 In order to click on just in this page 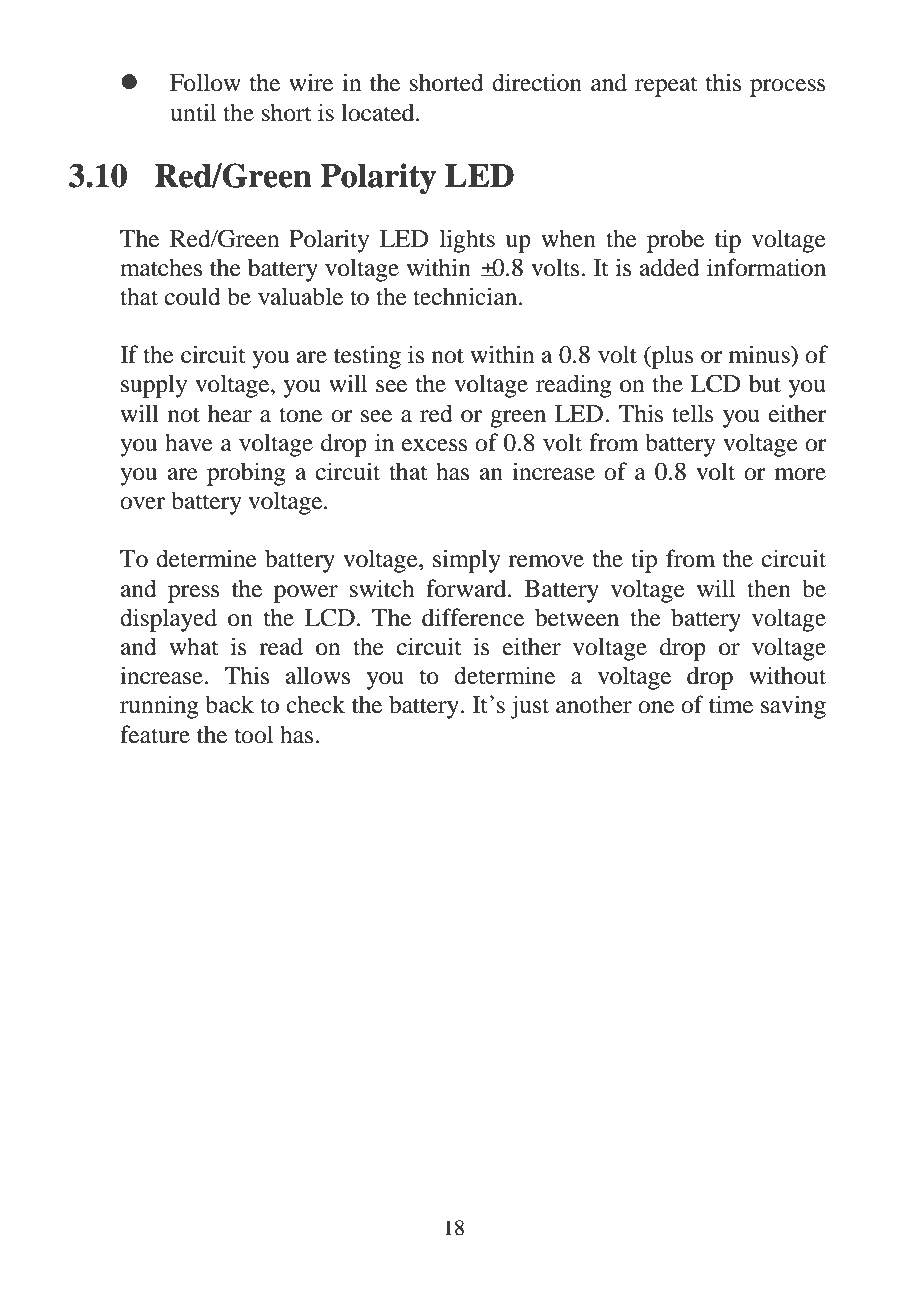, I will do `click(529, 707)`.
